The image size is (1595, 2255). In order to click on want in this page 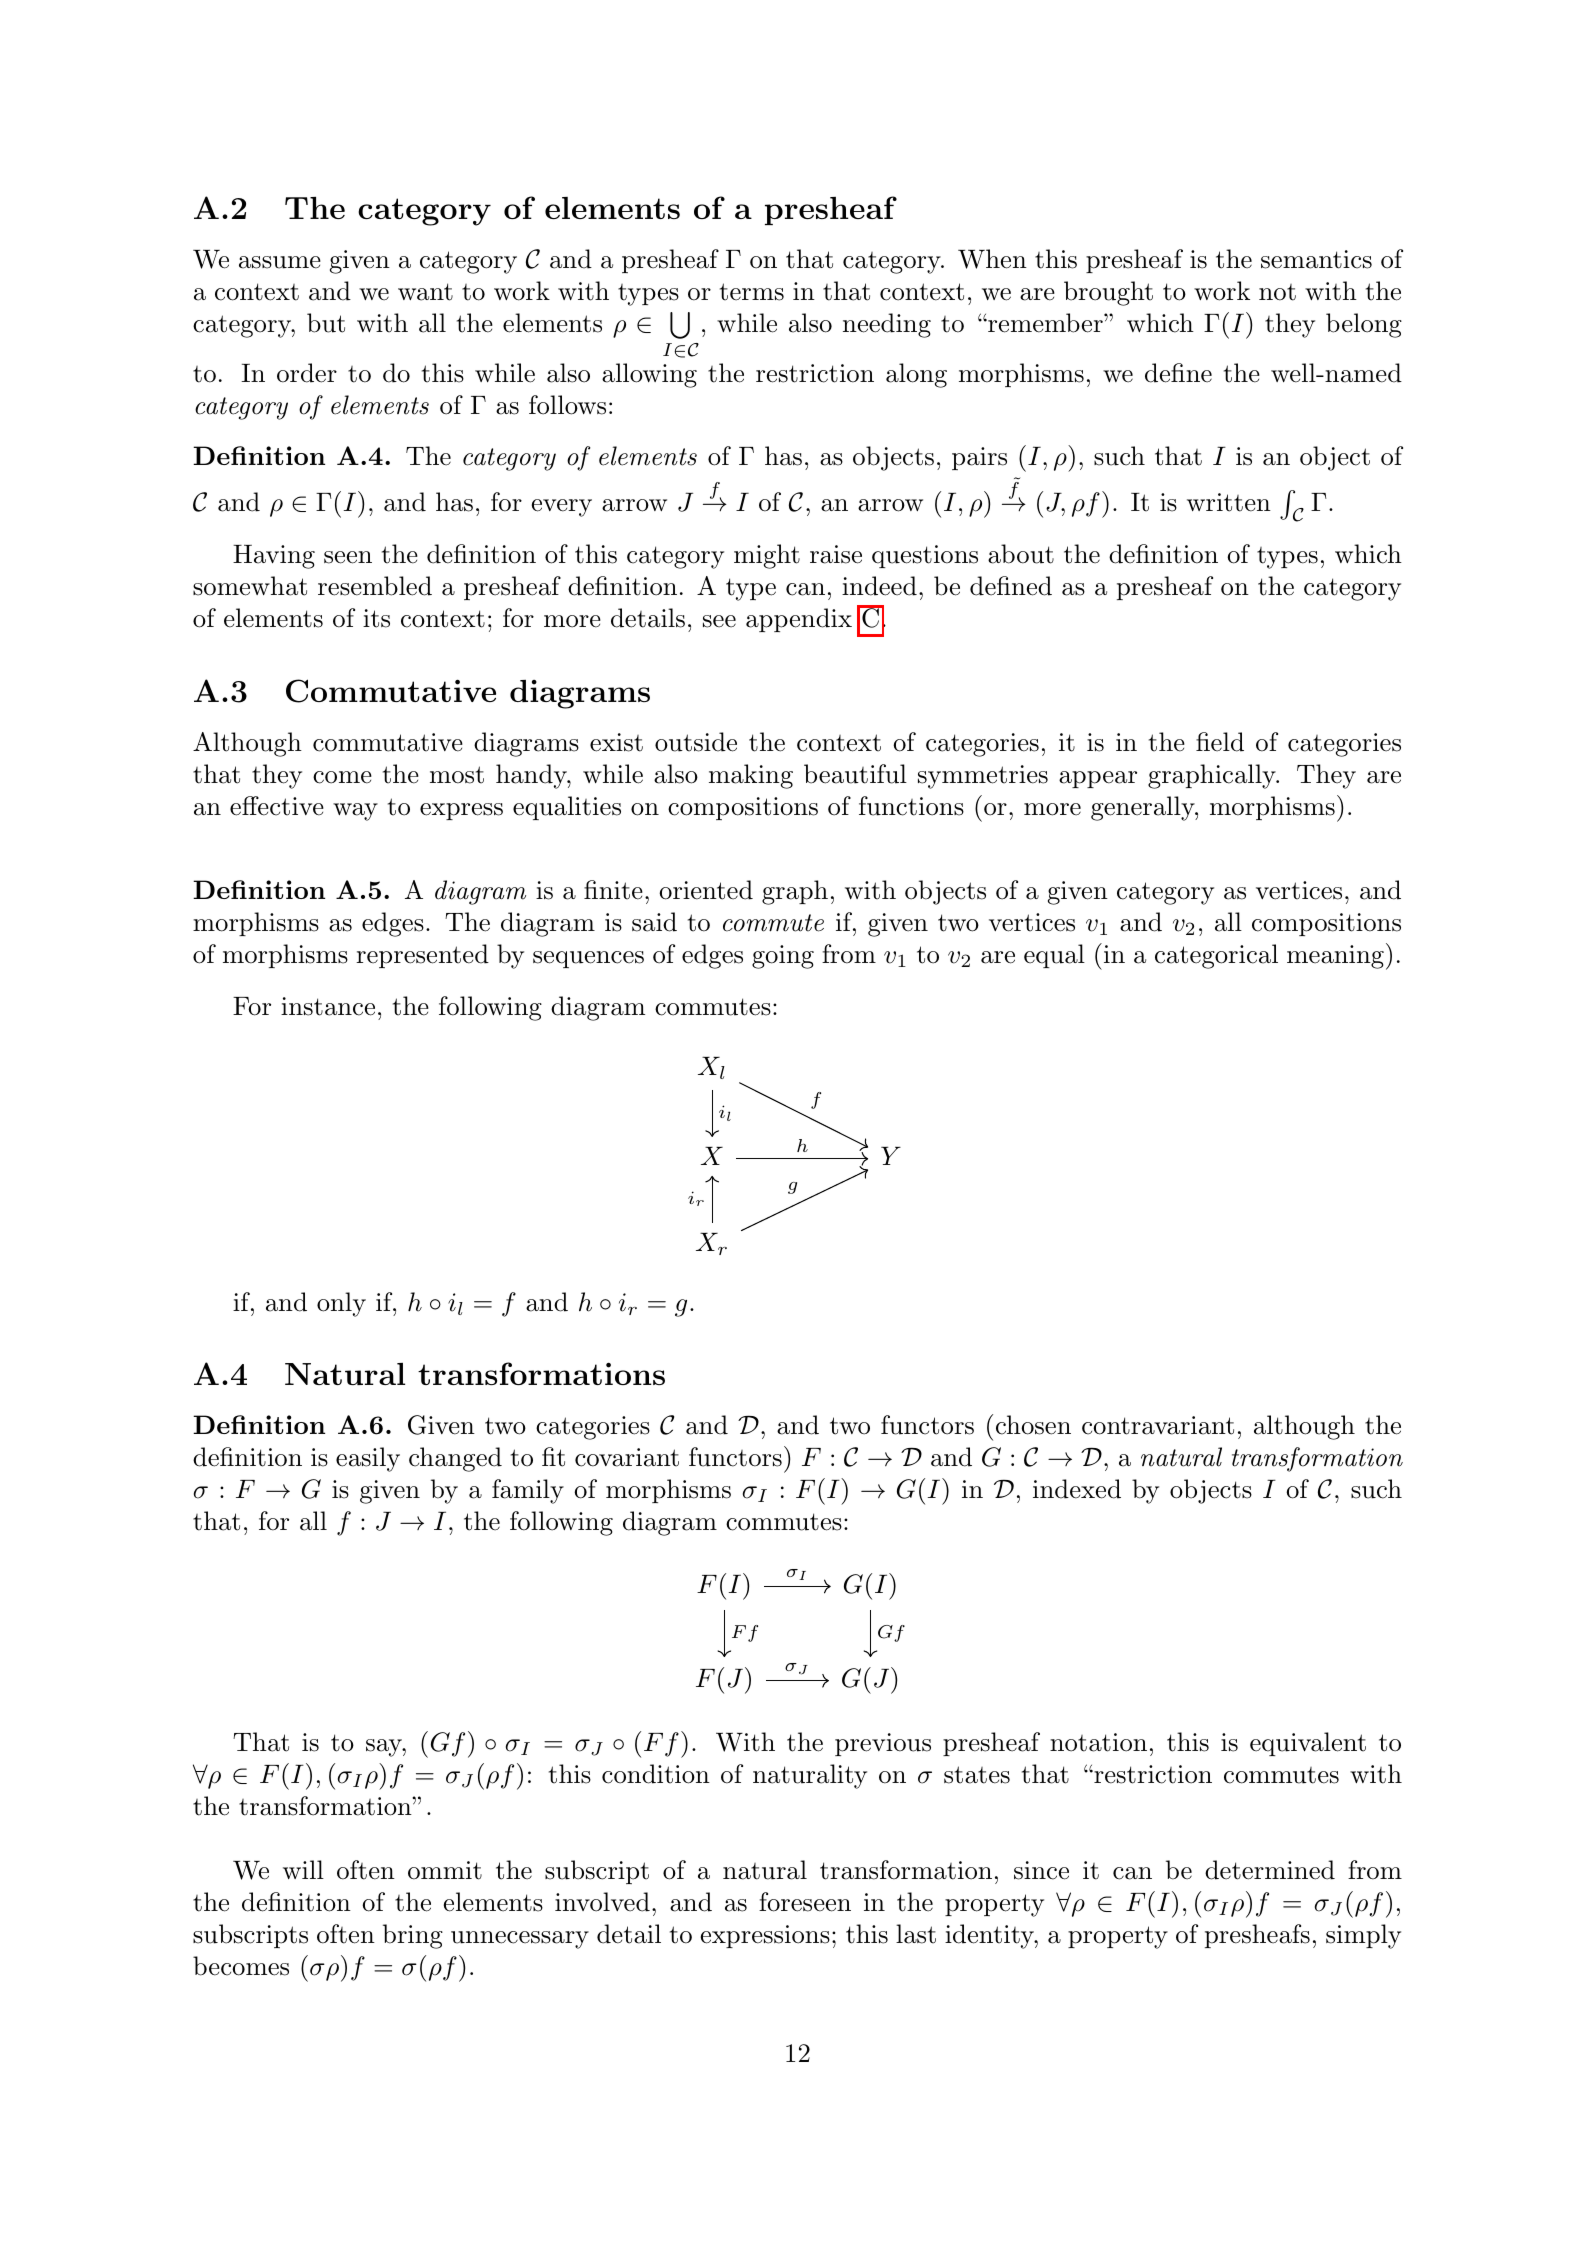, I will do `click(425, 292)`.
